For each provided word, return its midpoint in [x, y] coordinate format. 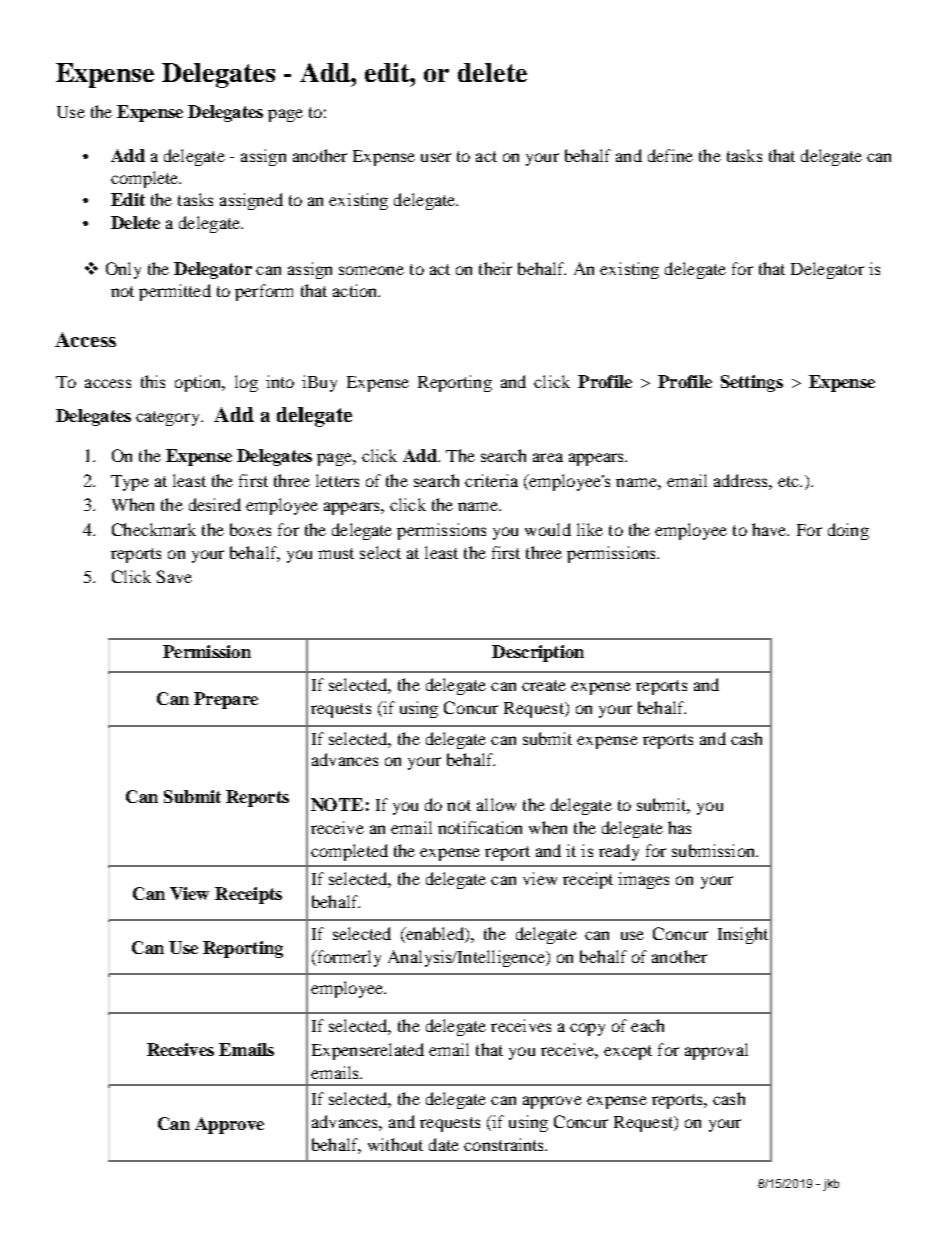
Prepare [226, 700]
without [395, 1144]
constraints [505, 1144]
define [670, 155]
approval [716, 1051]
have [770, 529]
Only [123, 270]
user [436, 157]
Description [538, 653]
